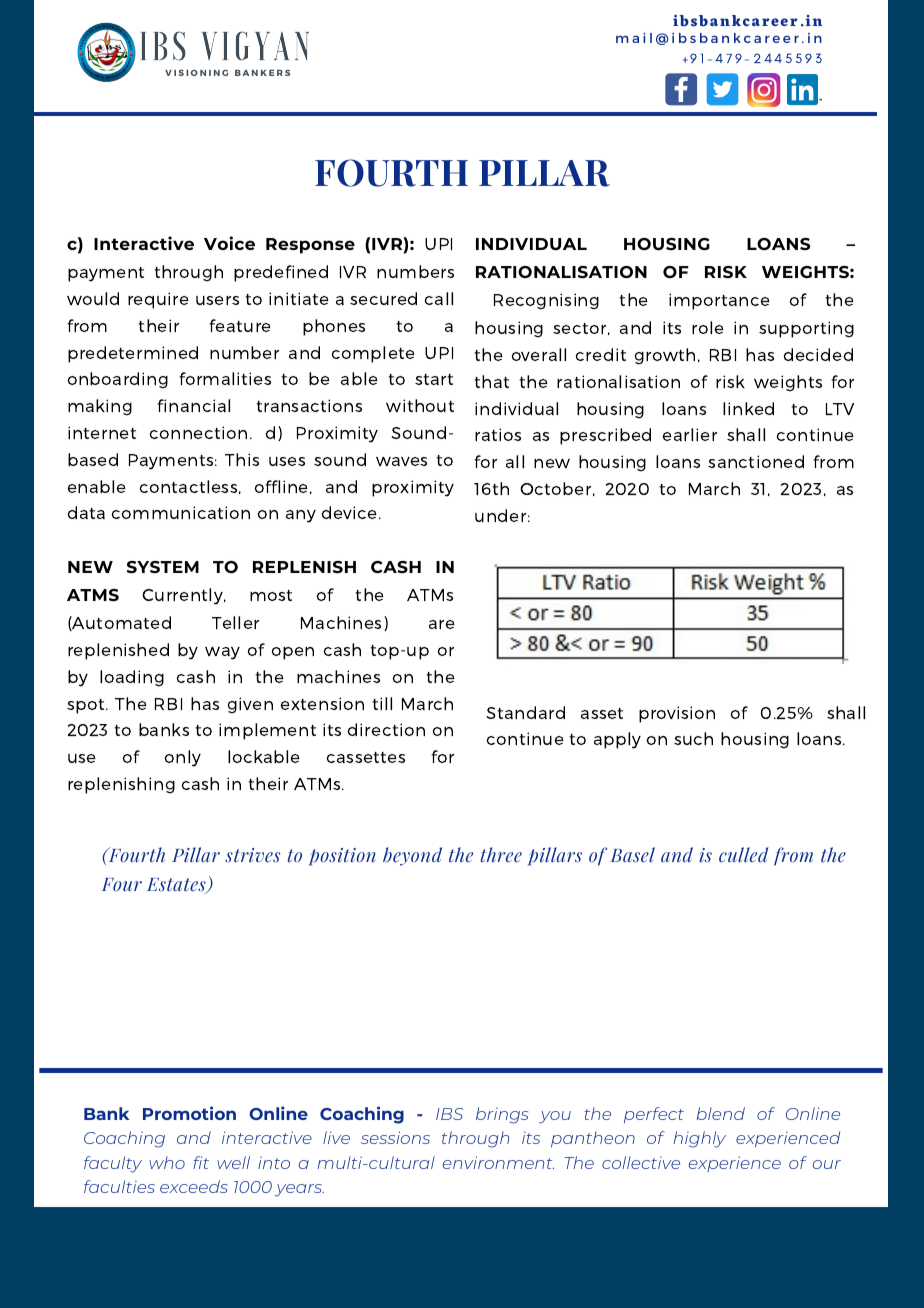 The image size is (924, 1308). What do you see at coordinates (182, 758) in the screenshot?
I see `only` at bounding box center [182, 758].
